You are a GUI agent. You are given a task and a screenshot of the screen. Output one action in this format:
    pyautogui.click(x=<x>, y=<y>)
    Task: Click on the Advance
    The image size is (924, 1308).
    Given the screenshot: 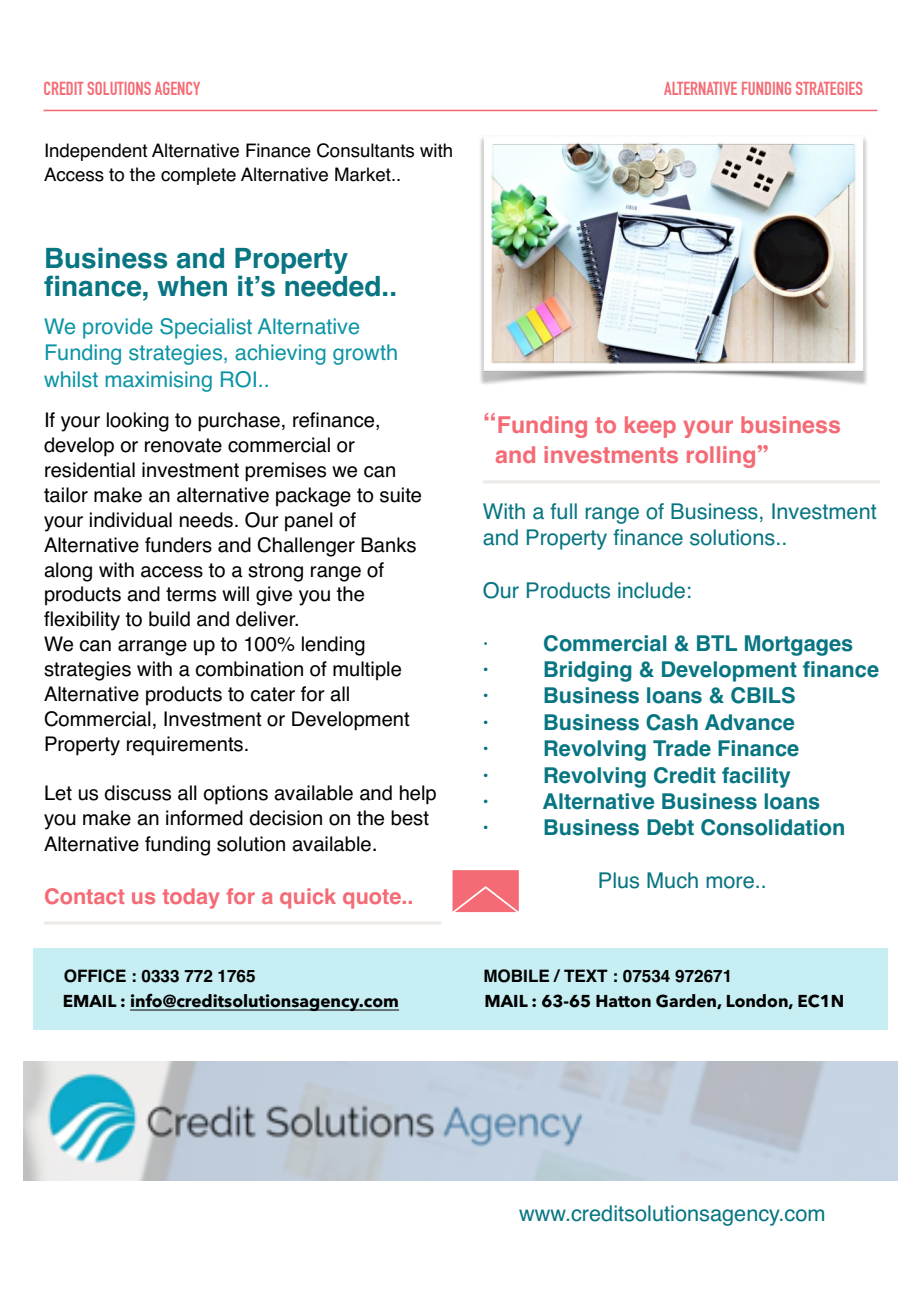 What is the action you would take?
    pyautogui.click(x=749, y=722)
